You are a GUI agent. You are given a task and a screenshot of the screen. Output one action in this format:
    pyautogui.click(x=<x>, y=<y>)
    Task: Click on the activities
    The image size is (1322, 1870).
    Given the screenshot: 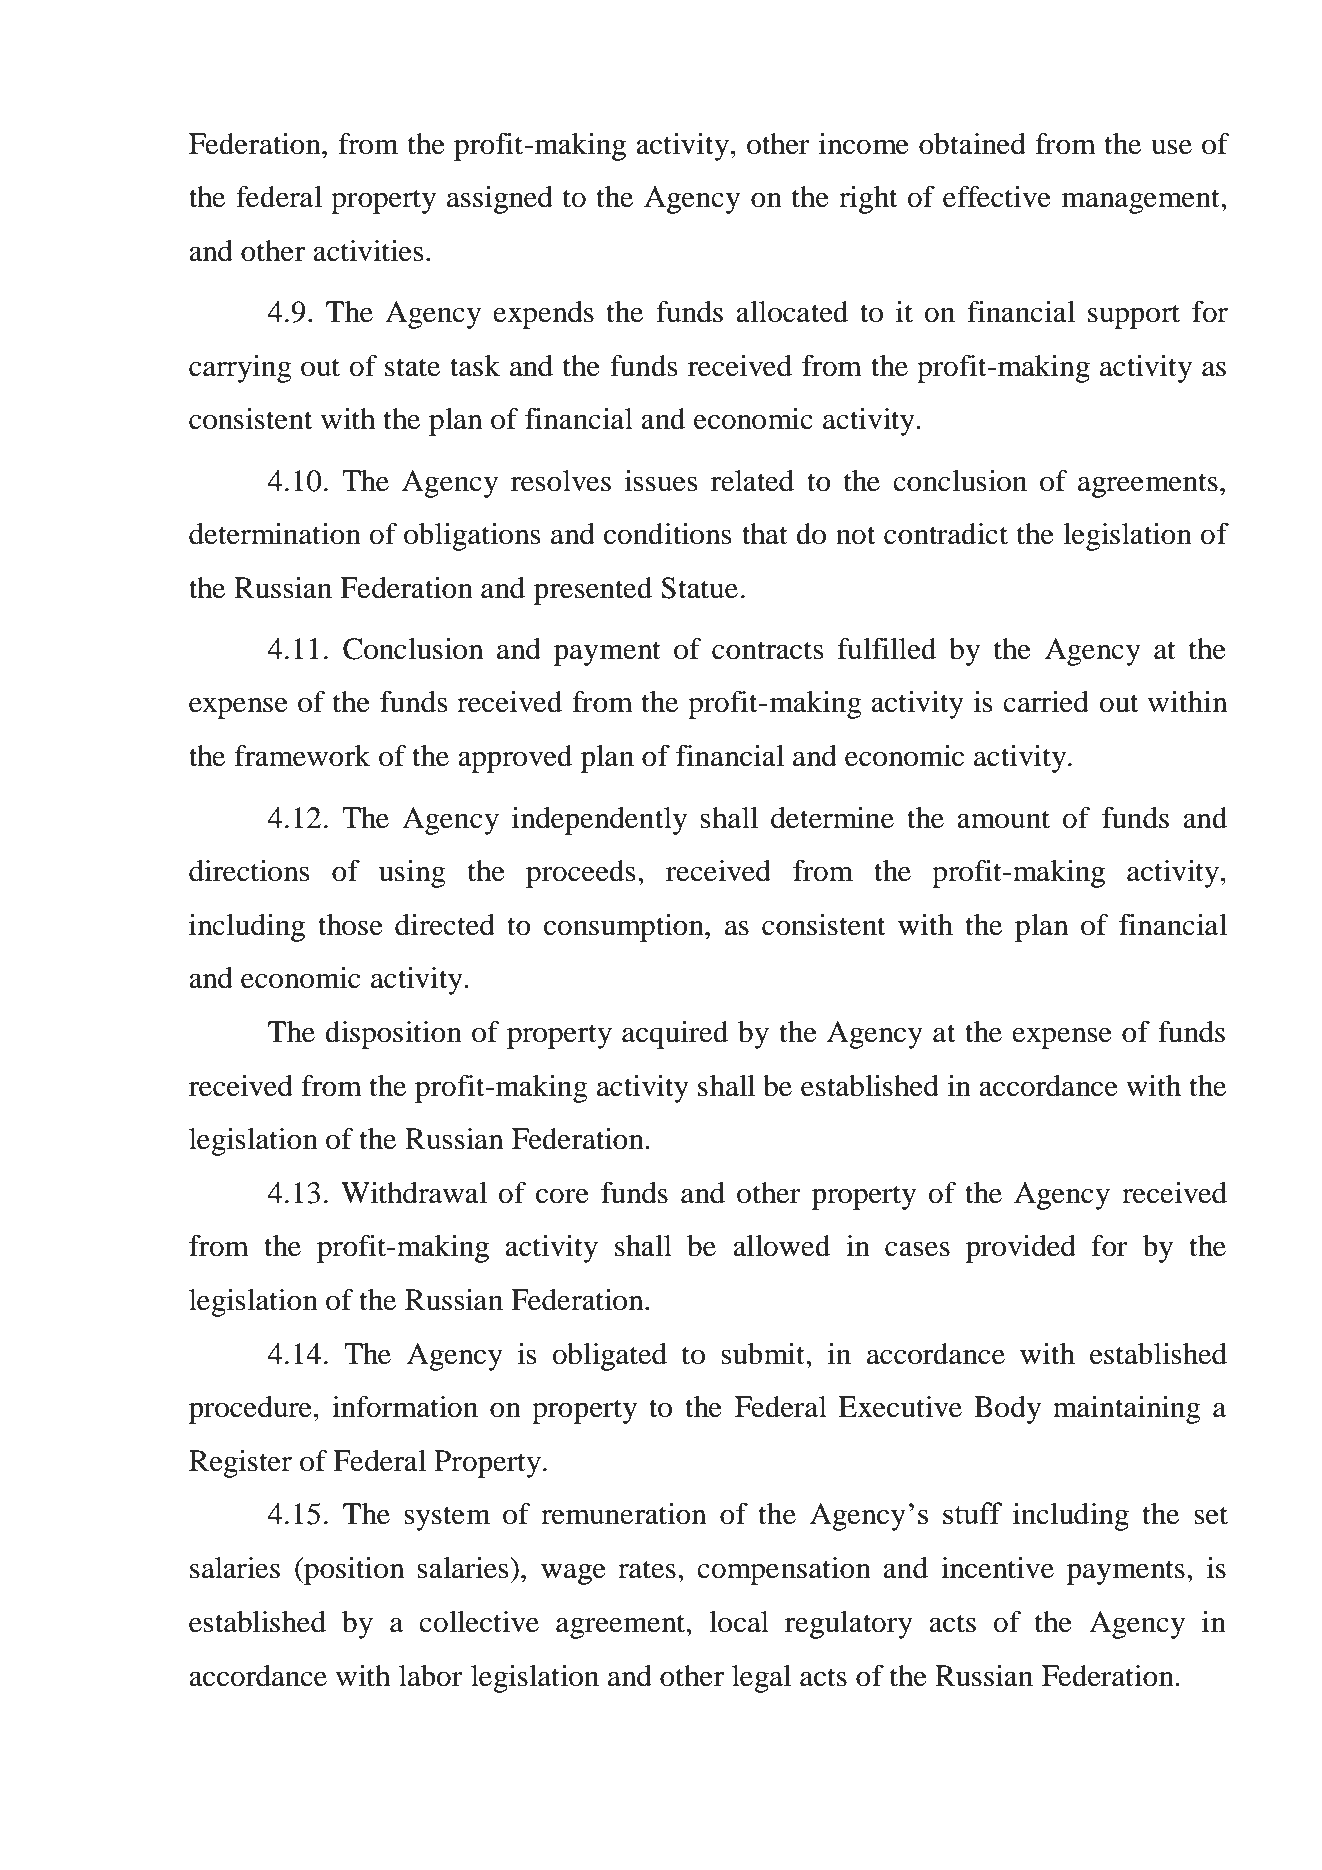 What is the action you would take?
    pyautogui.click(x=368, y=251)
